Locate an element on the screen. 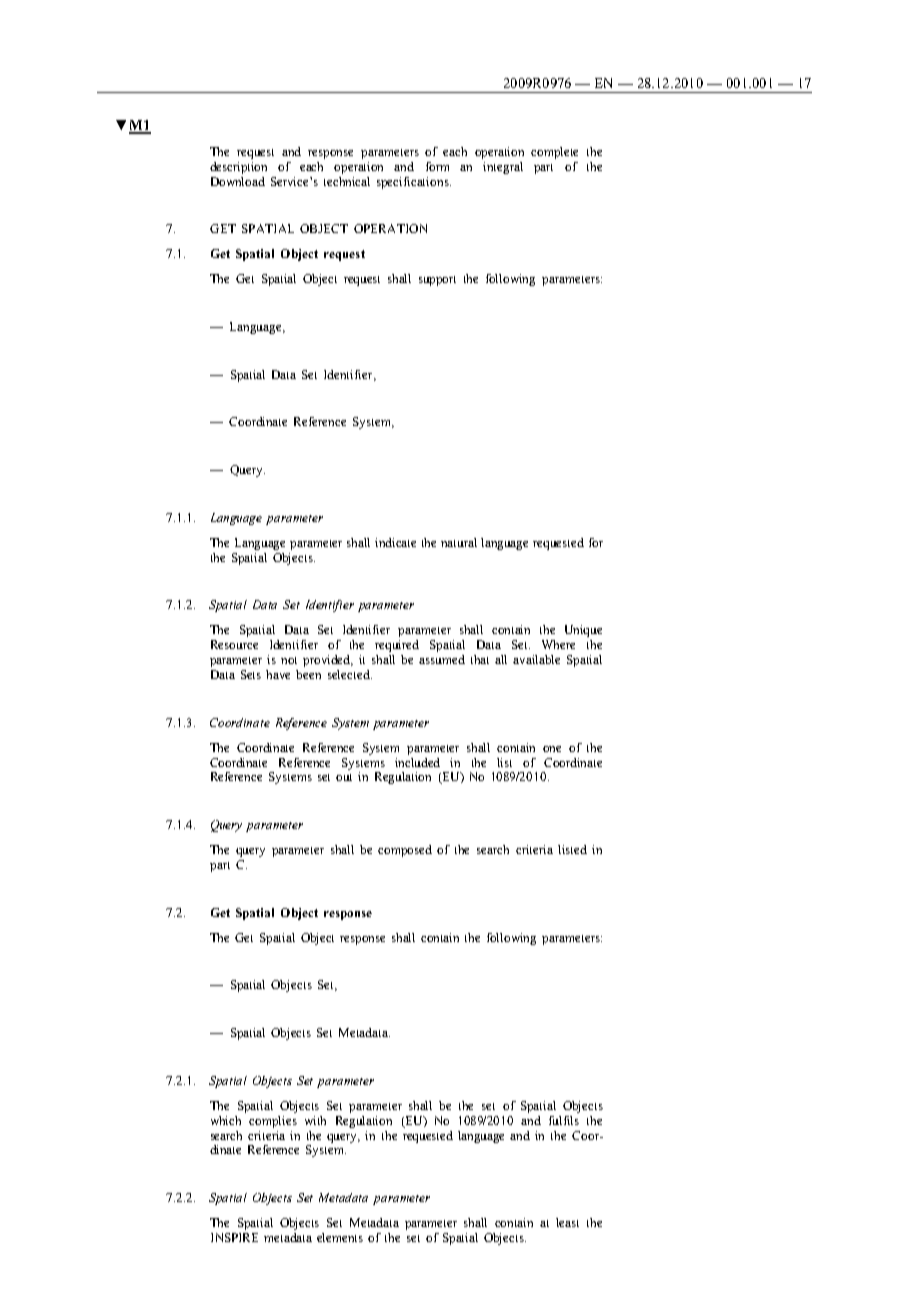  INSPIRE is located at coordinates (234, 1237).
